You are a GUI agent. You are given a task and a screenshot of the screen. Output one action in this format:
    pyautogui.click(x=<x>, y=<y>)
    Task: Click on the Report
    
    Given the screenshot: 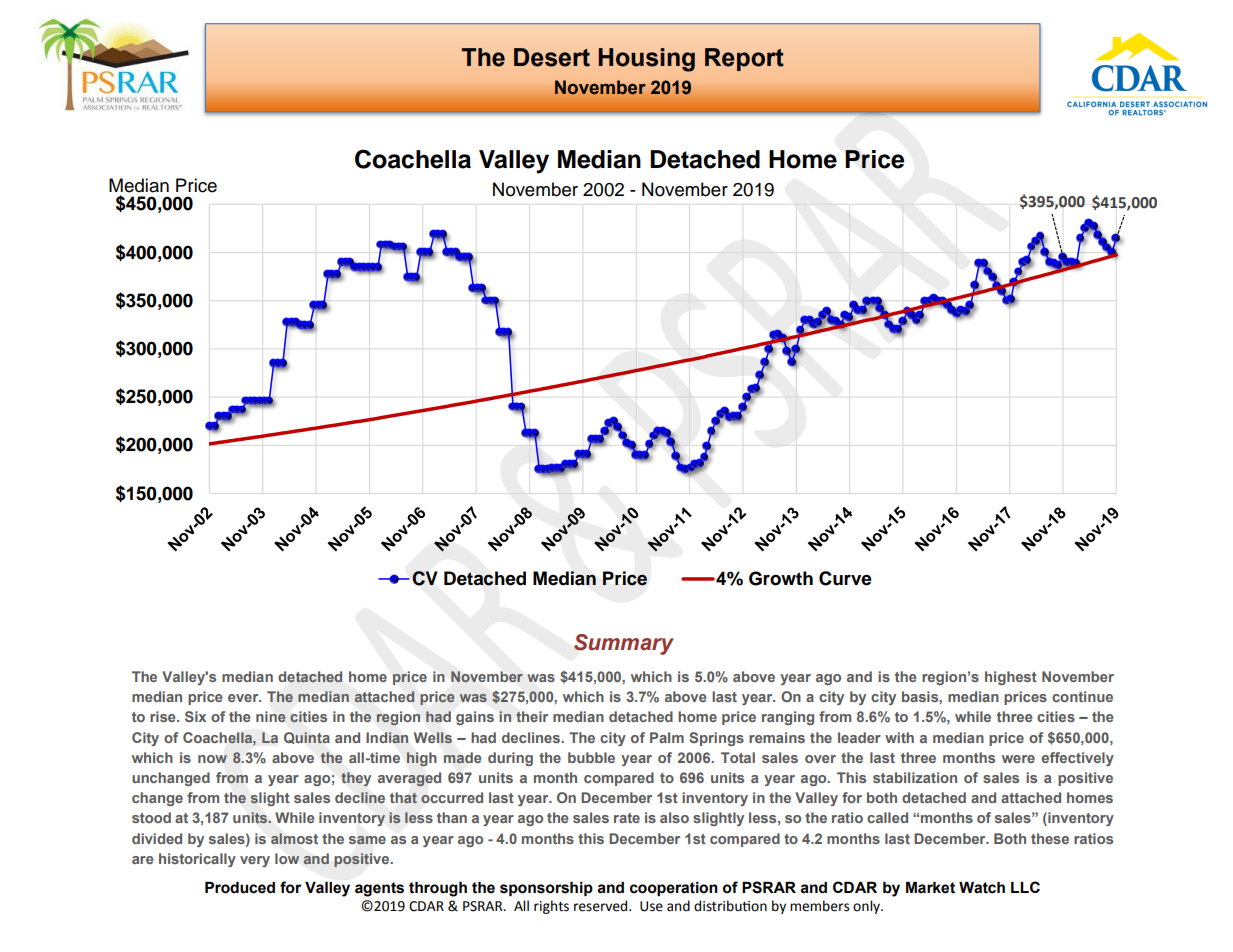 What is the action you would take?
    pyautogui.click(x=744, y=59)
